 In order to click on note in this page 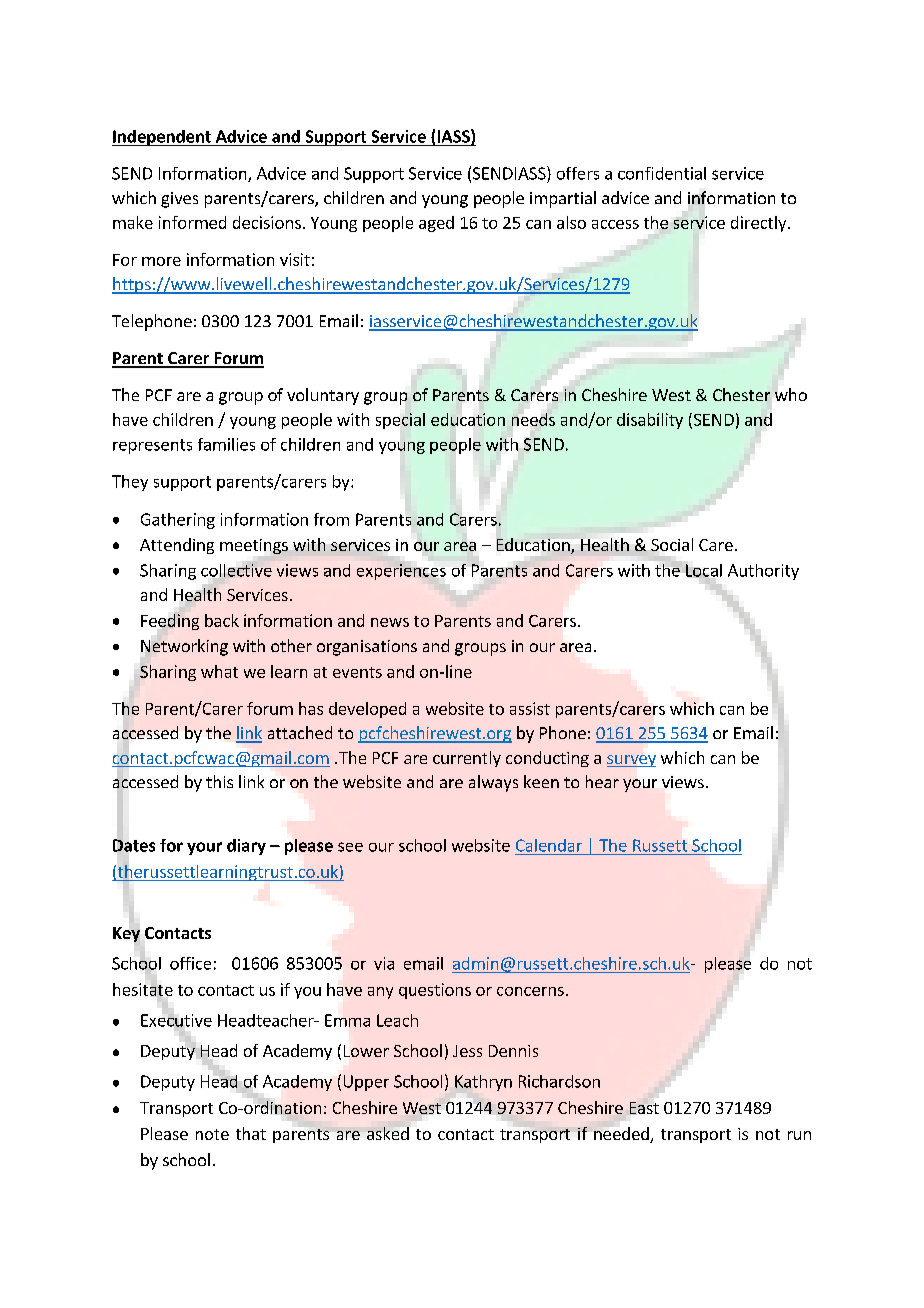, I will do `click(212, 1134)`.
